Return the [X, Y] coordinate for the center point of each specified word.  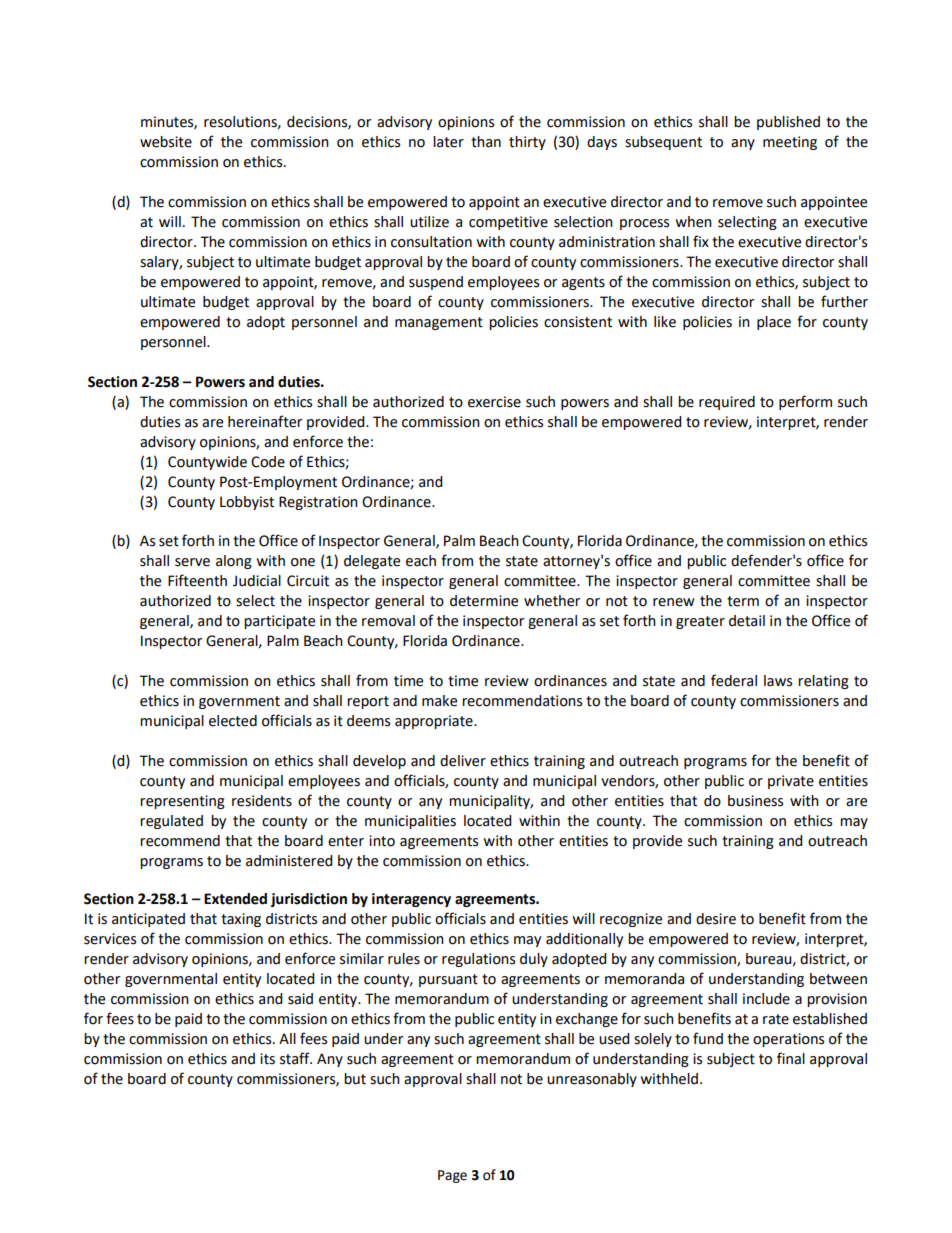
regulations [478, 960]
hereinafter [265, 421]
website [166, 142]
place [774, 323]
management [439, 323]
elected [233, 721]
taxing [241, 920]
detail [747, 621]
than [486, 142]
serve [192, 562]
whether [552, 601]
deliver [463, 761]
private [791, 782]
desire [716, 919]
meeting [790, 143]
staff [296, 1058]
